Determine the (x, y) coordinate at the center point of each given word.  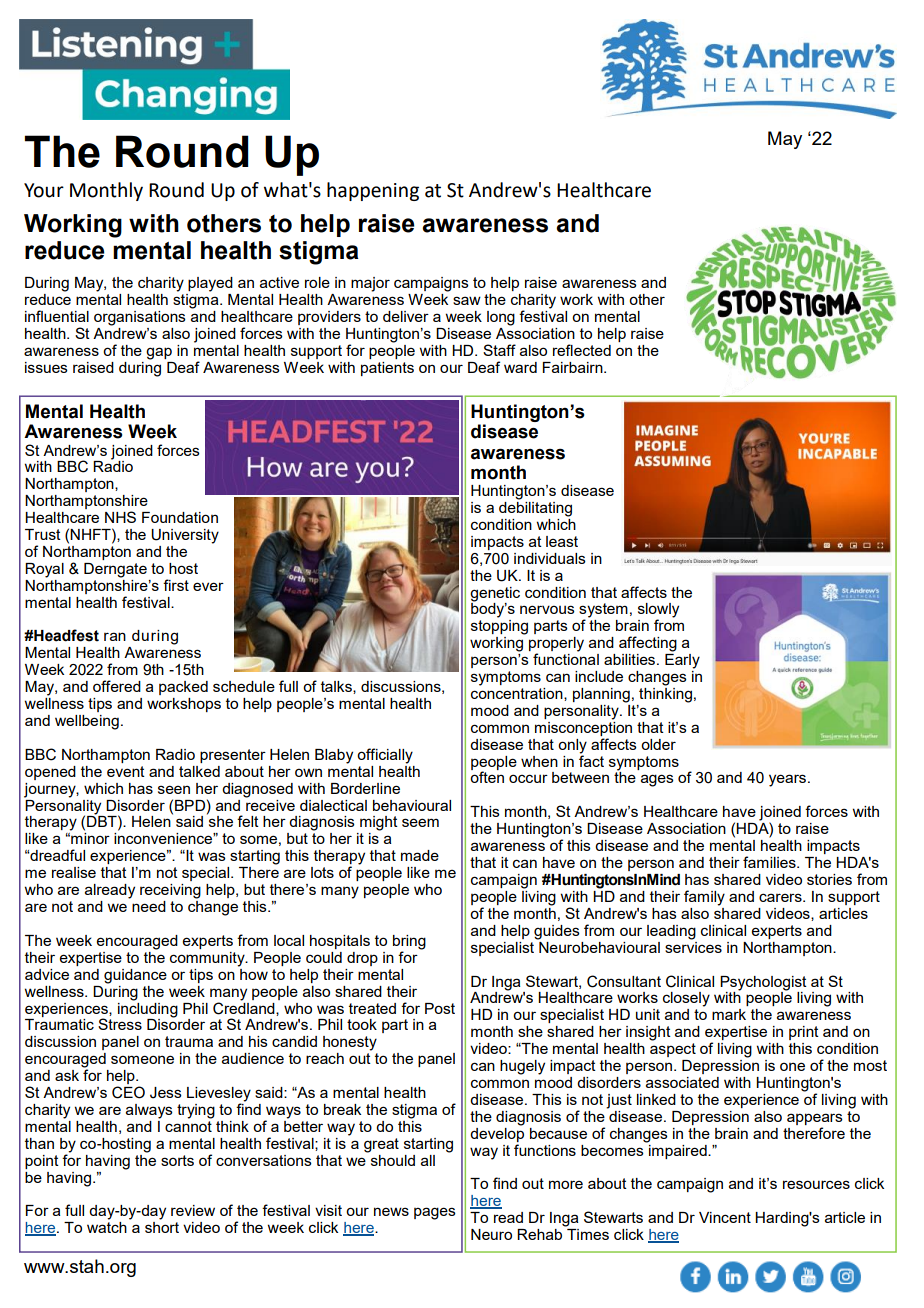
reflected (582, 350)
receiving (170, 891)
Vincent (725, 1217)
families (770, 862)
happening (373, 191)
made (420, 855)
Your (44, 190)
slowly (658, 611)
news (391, 1211)
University (185, 536)
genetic (495, 594)
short (162, 1227)
